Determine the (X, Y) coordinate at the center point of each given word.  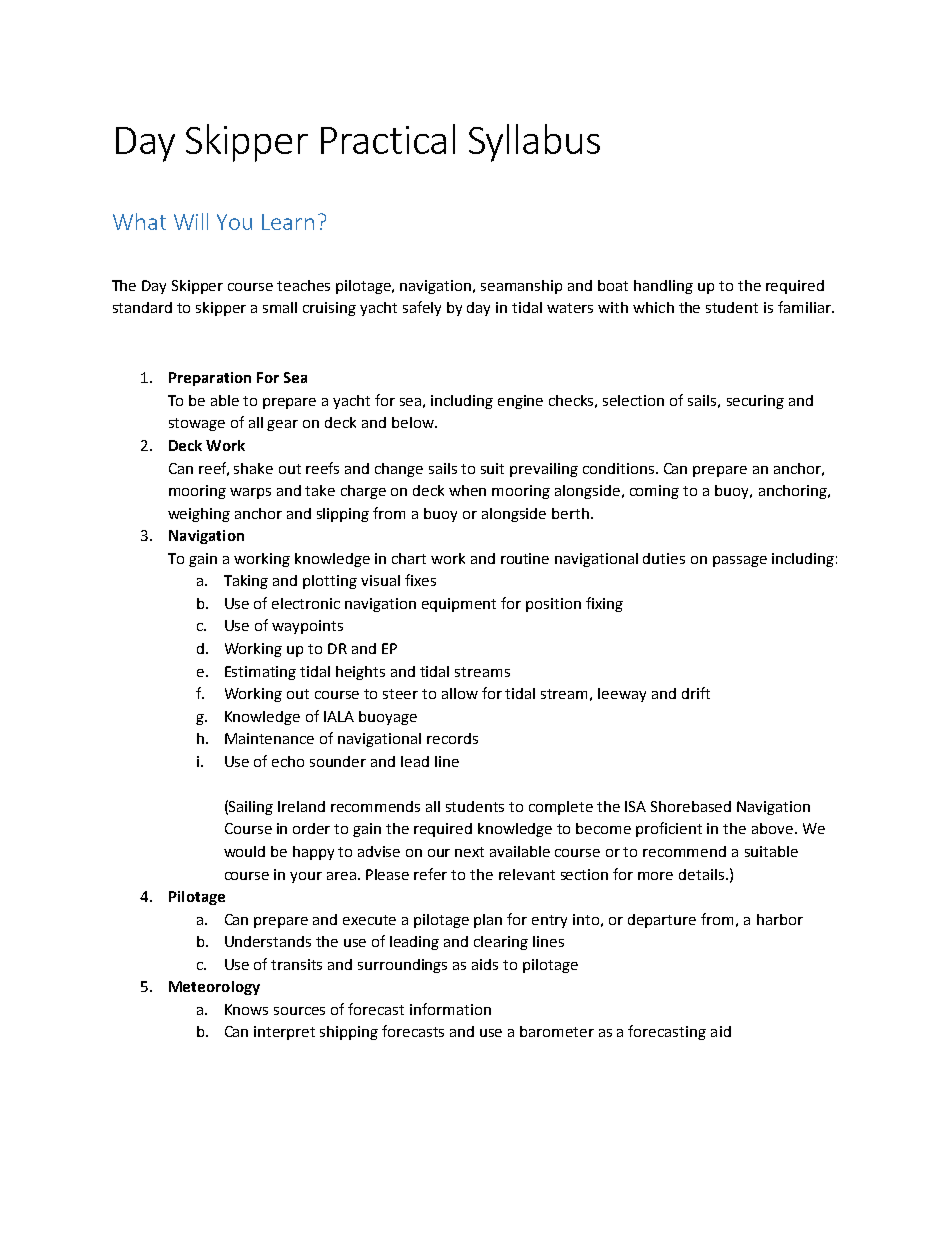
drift (696, 693)
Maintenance (269, 738)
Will (191, 221)
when (467, 490)
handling (663, 287)
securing (755, 402)
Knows (246, 1009)
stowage (197, 424)
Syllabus (534, 143)
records (452, 738)
